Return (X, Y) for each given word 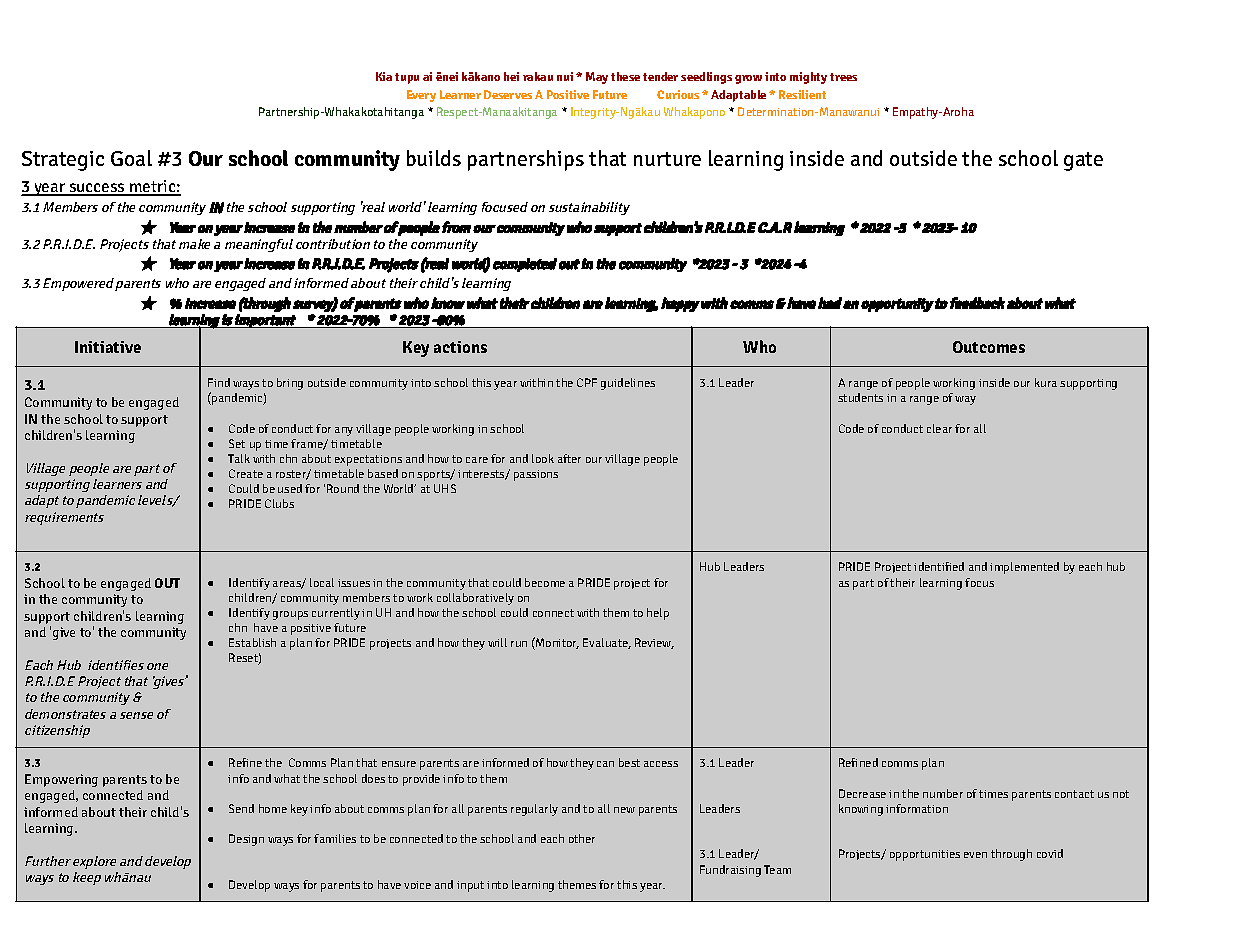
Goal (131, 158)
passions (536, 475)
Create (246, 473)
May (597, 78)
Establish (252, 642)
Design (246, 840)
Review (654, 643)
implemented (1024, 568)
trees (843, 77)
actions (460, 347)
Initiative (108, 347)
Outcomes (989, 347)
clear (939, 428)
